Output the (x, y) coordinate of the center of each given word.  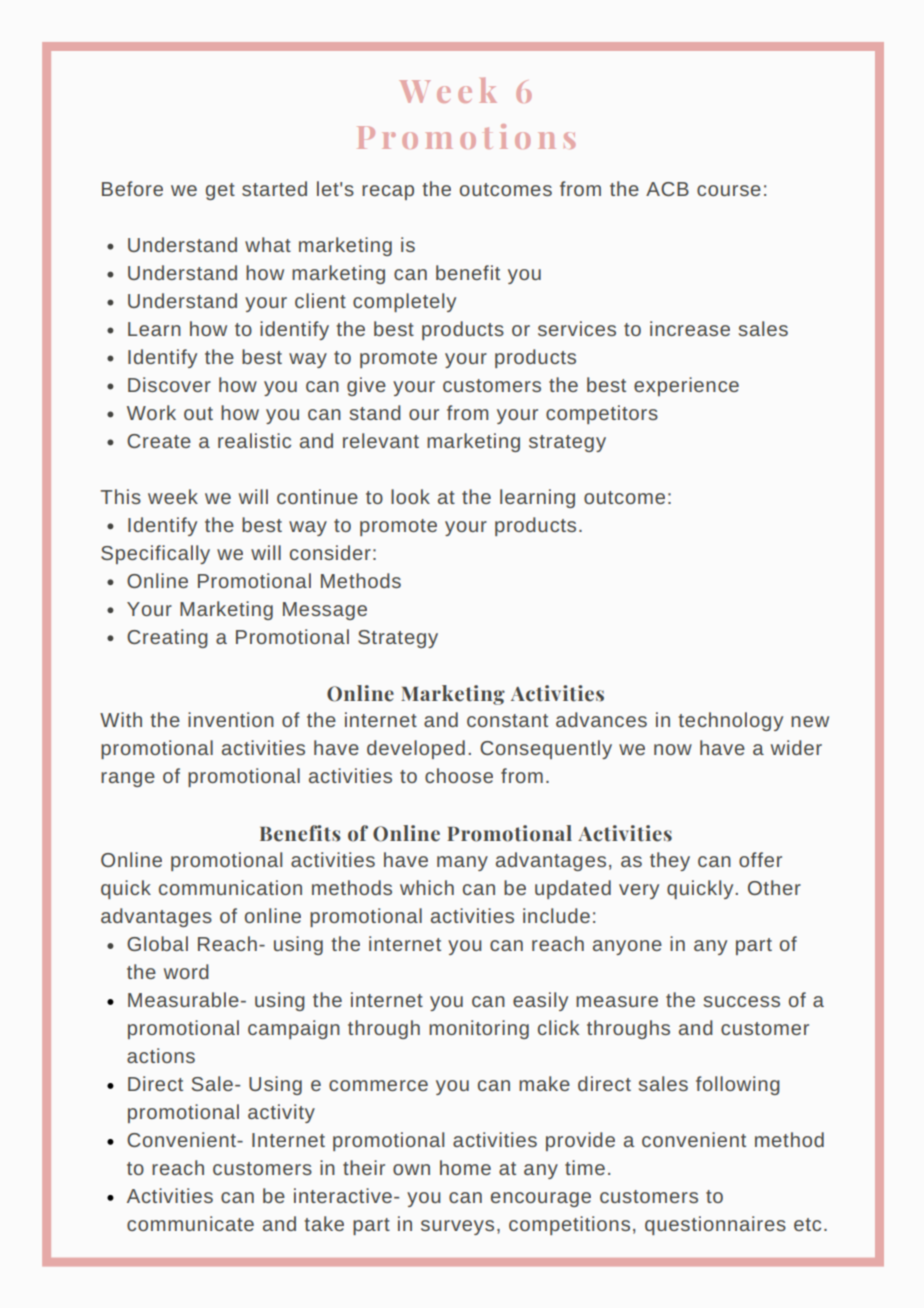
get (220, 191)
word (186, 971)
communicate (190, 1223)
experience (686, 386)
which (427, 887)
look (410, 496)
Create (159, 441)
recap (388, 192)
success (742, 1001)
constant (507, 720)
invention (231, 719)
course (729, 190)
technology (730, 721)
